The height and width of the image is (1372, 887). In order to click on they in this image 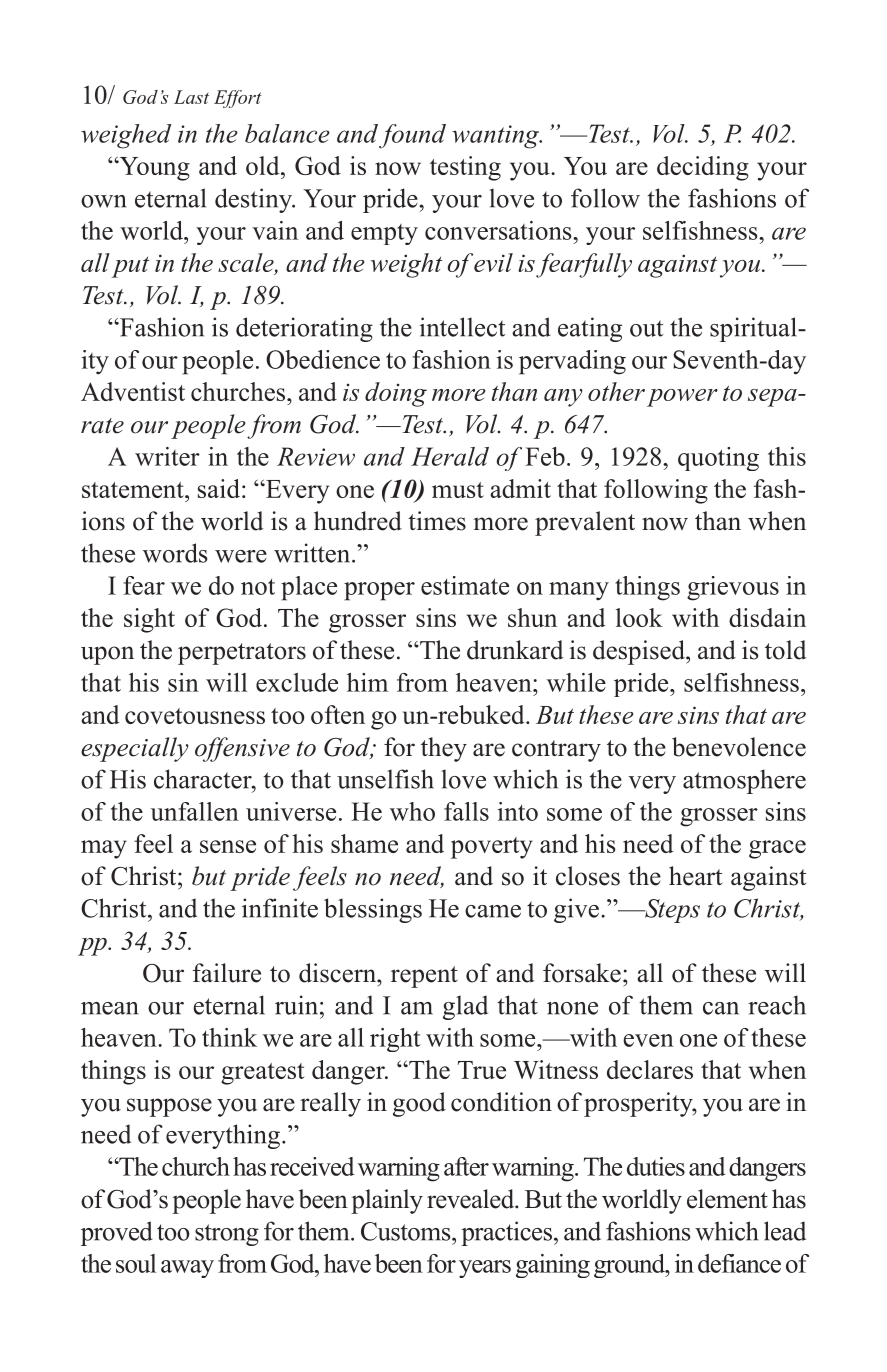, I will do `click(444, 749)`.
